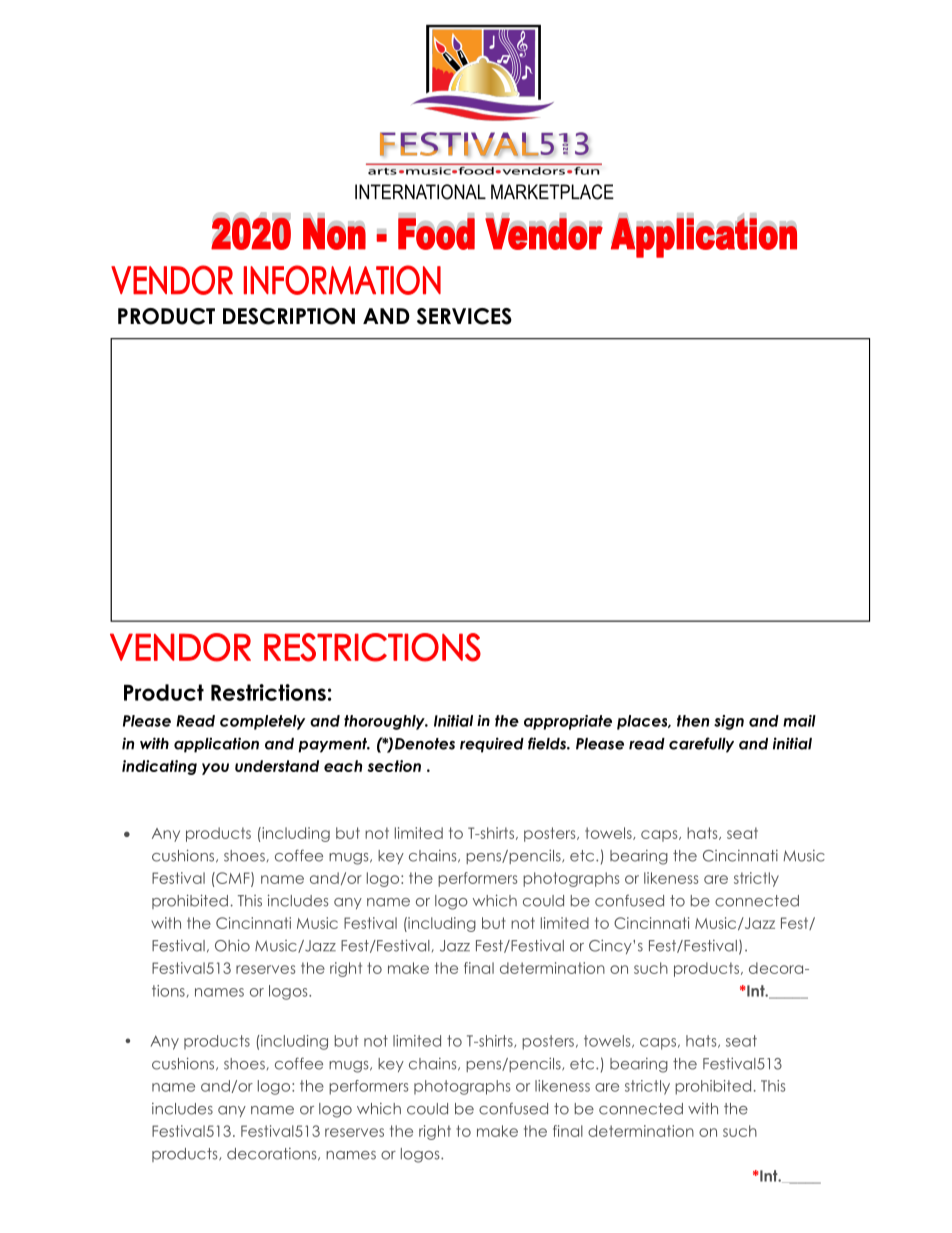  I want to click on carefully, so click(701, 745).
